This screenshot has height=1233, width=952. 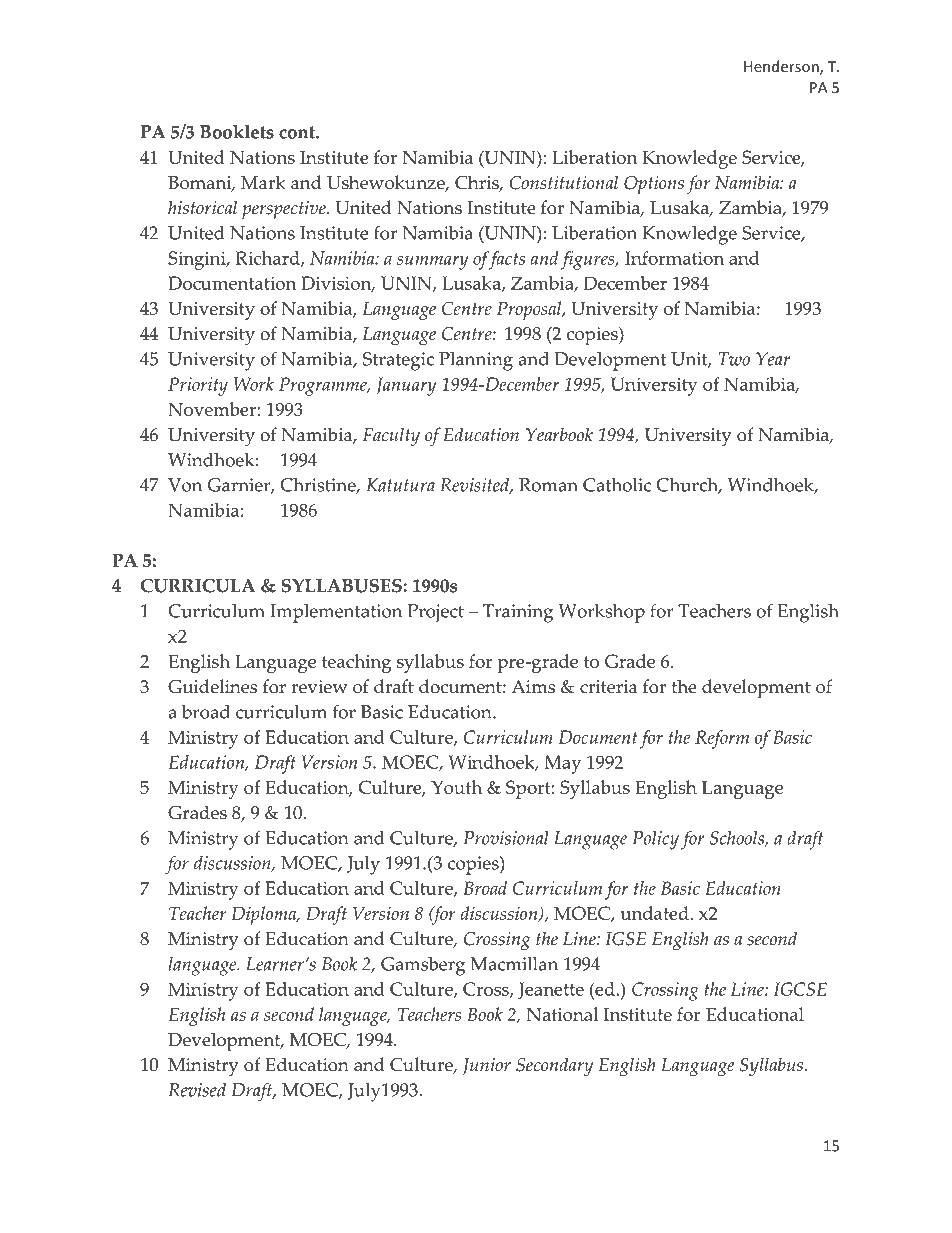 What do you see at coordinates (336, 613) in the screenshot?
I see `Implementation` at bounding box center [336, 613].
